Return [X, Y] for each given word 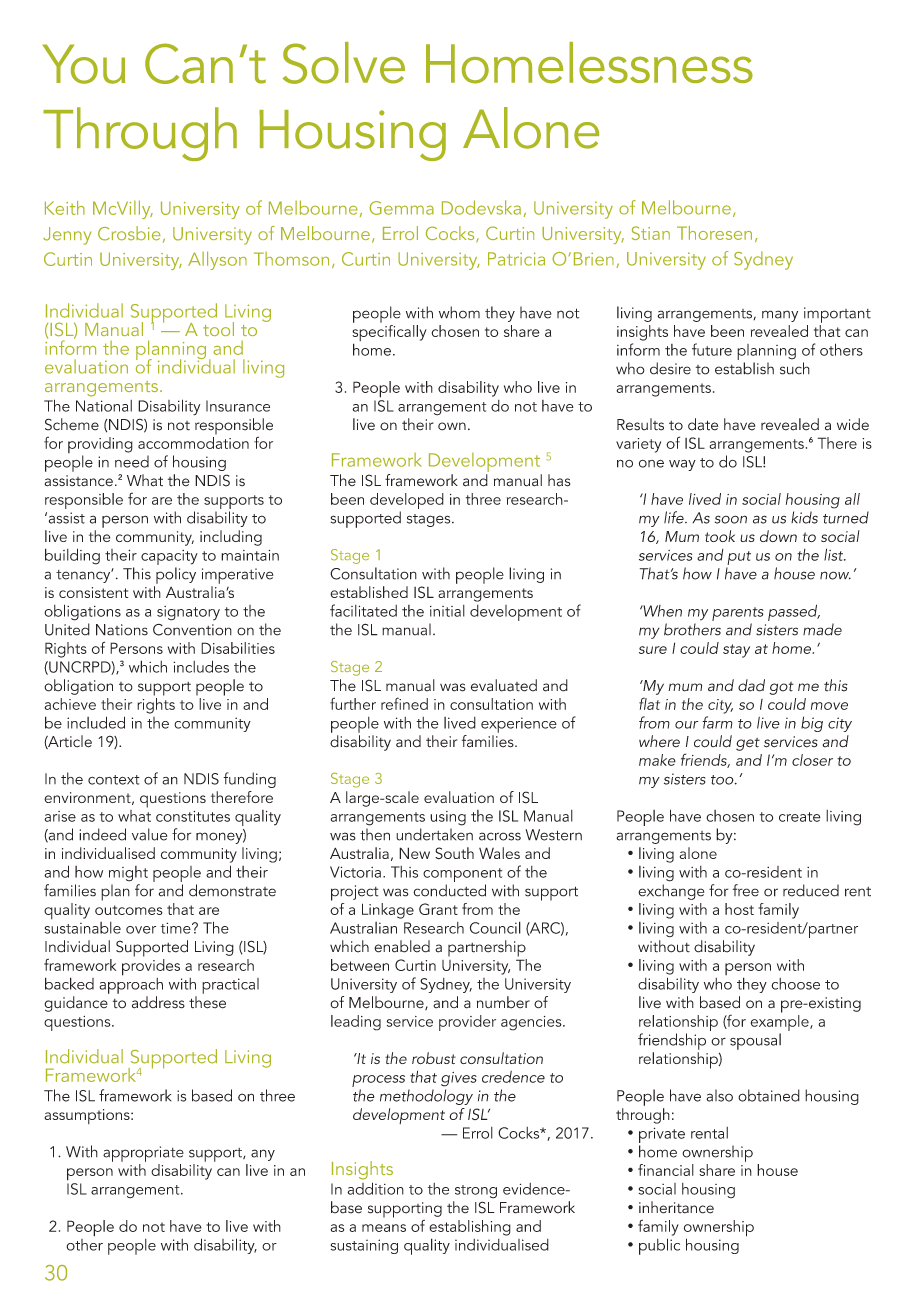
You [83, 64]
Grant [438, 909]
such [795, 368]
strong [476, 1192]
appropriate [143, 1154]
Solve [344, 63]
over [141, 930]
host [739, 909]
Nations [122, 630]
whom [459, 312]
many [780, 316]
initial [447, 611]
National [104, 406]
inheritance [676, 1207]
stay [736, 651]
